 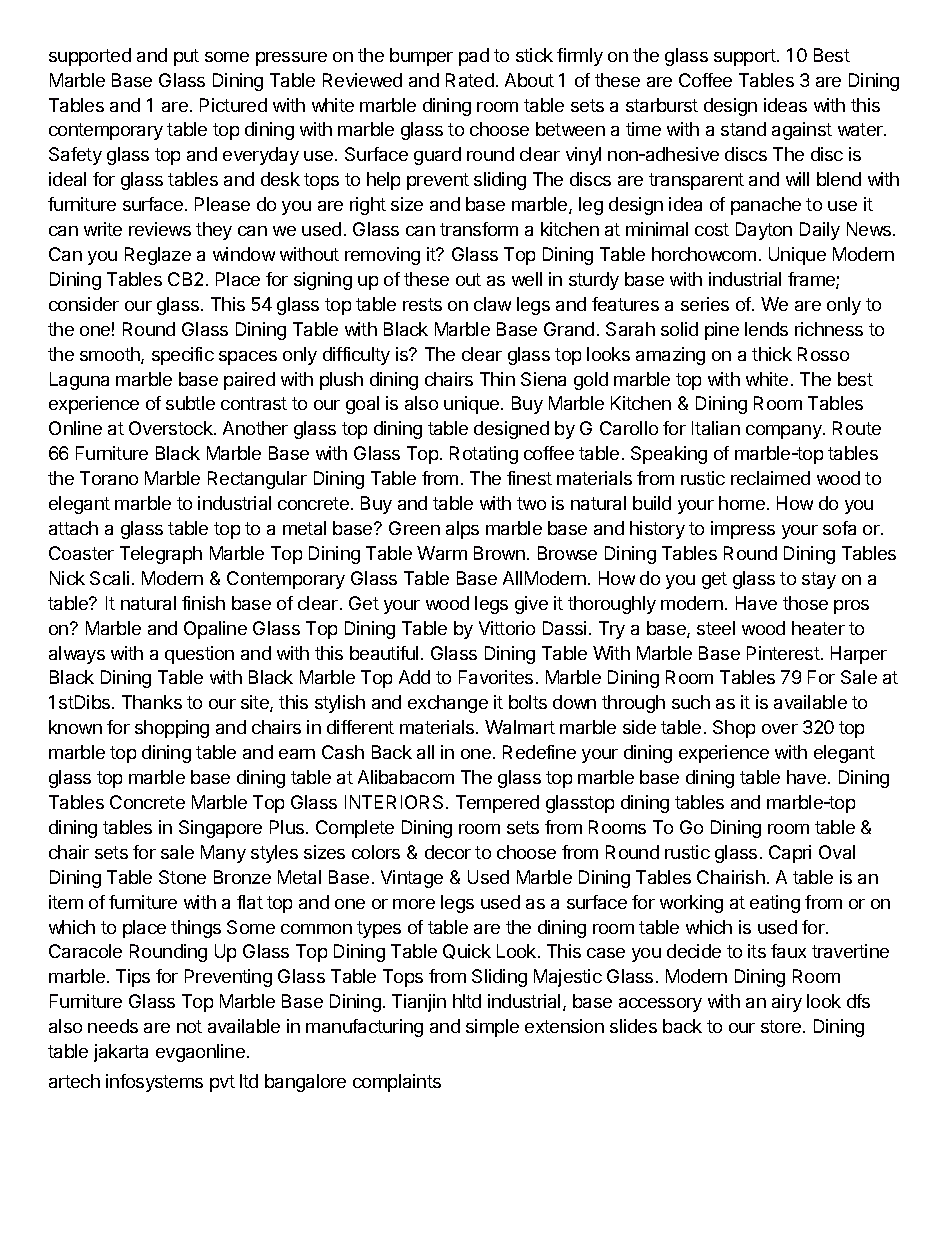 I want to click on Tempered, so click(x=497, y=804).
